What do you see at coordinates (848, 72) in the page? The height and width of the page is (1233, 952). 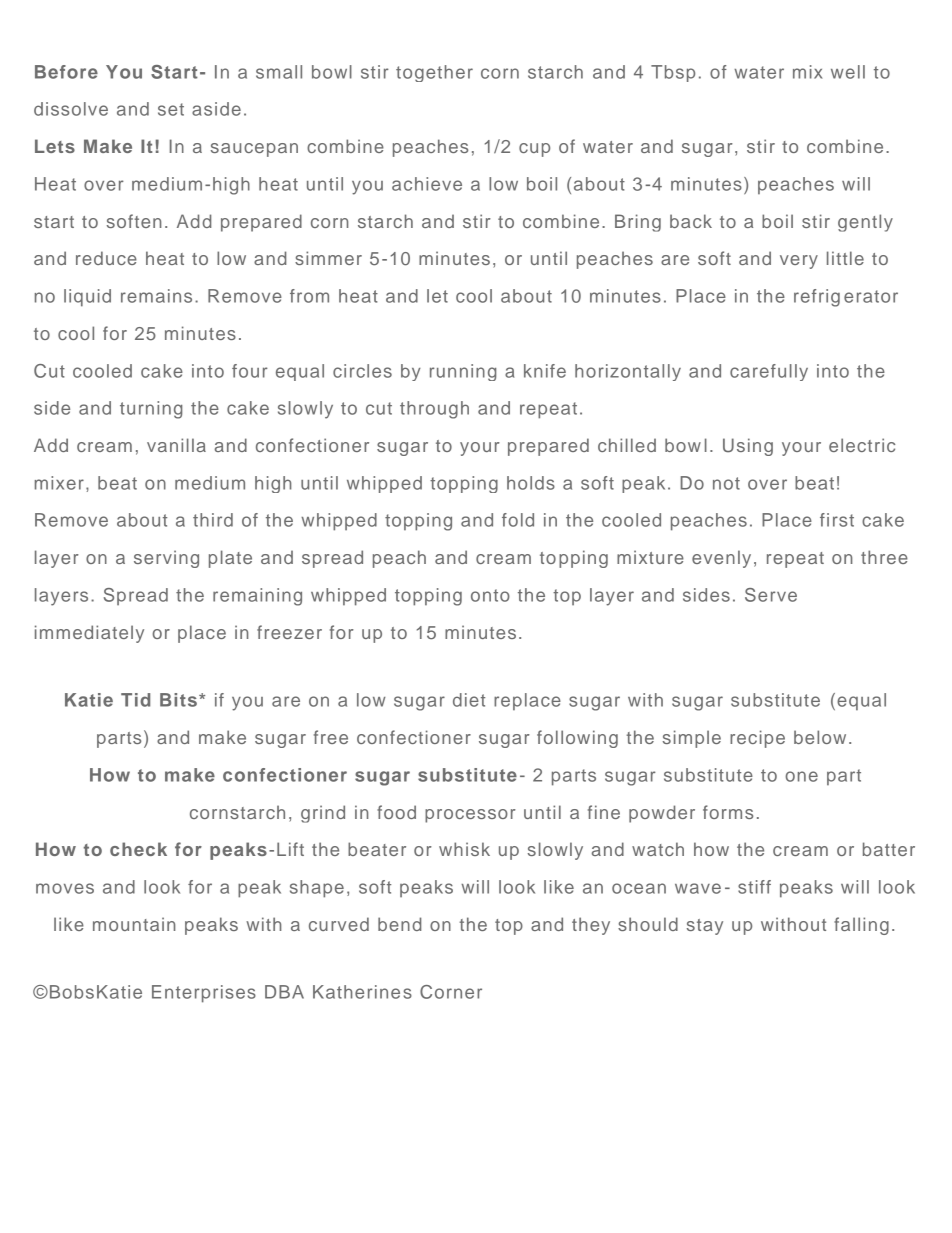 I see `well` at bounding box center [848, 72].
